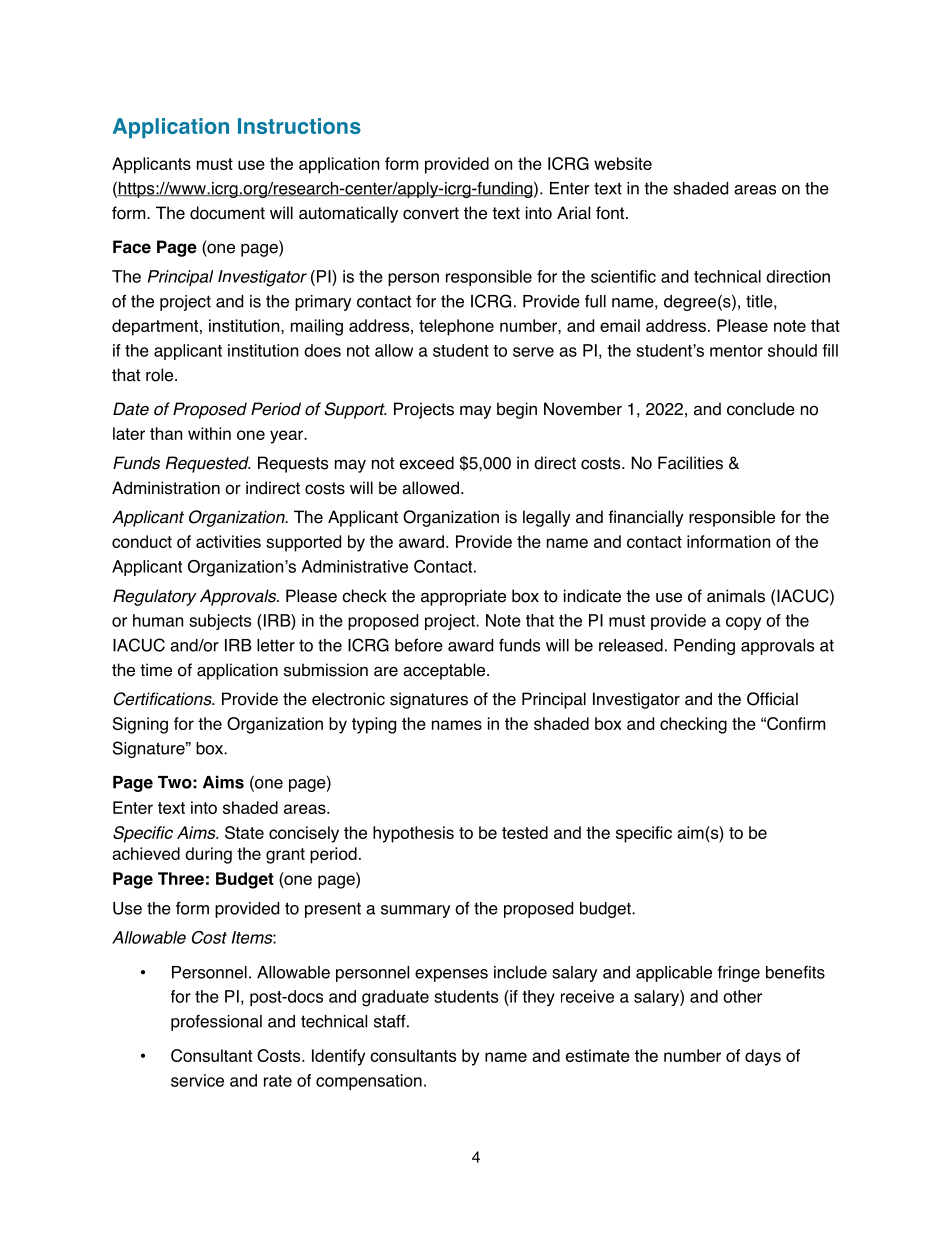 The width and height of the page is (952, 1233). I want to click on Facilities, so click(690, 463).
